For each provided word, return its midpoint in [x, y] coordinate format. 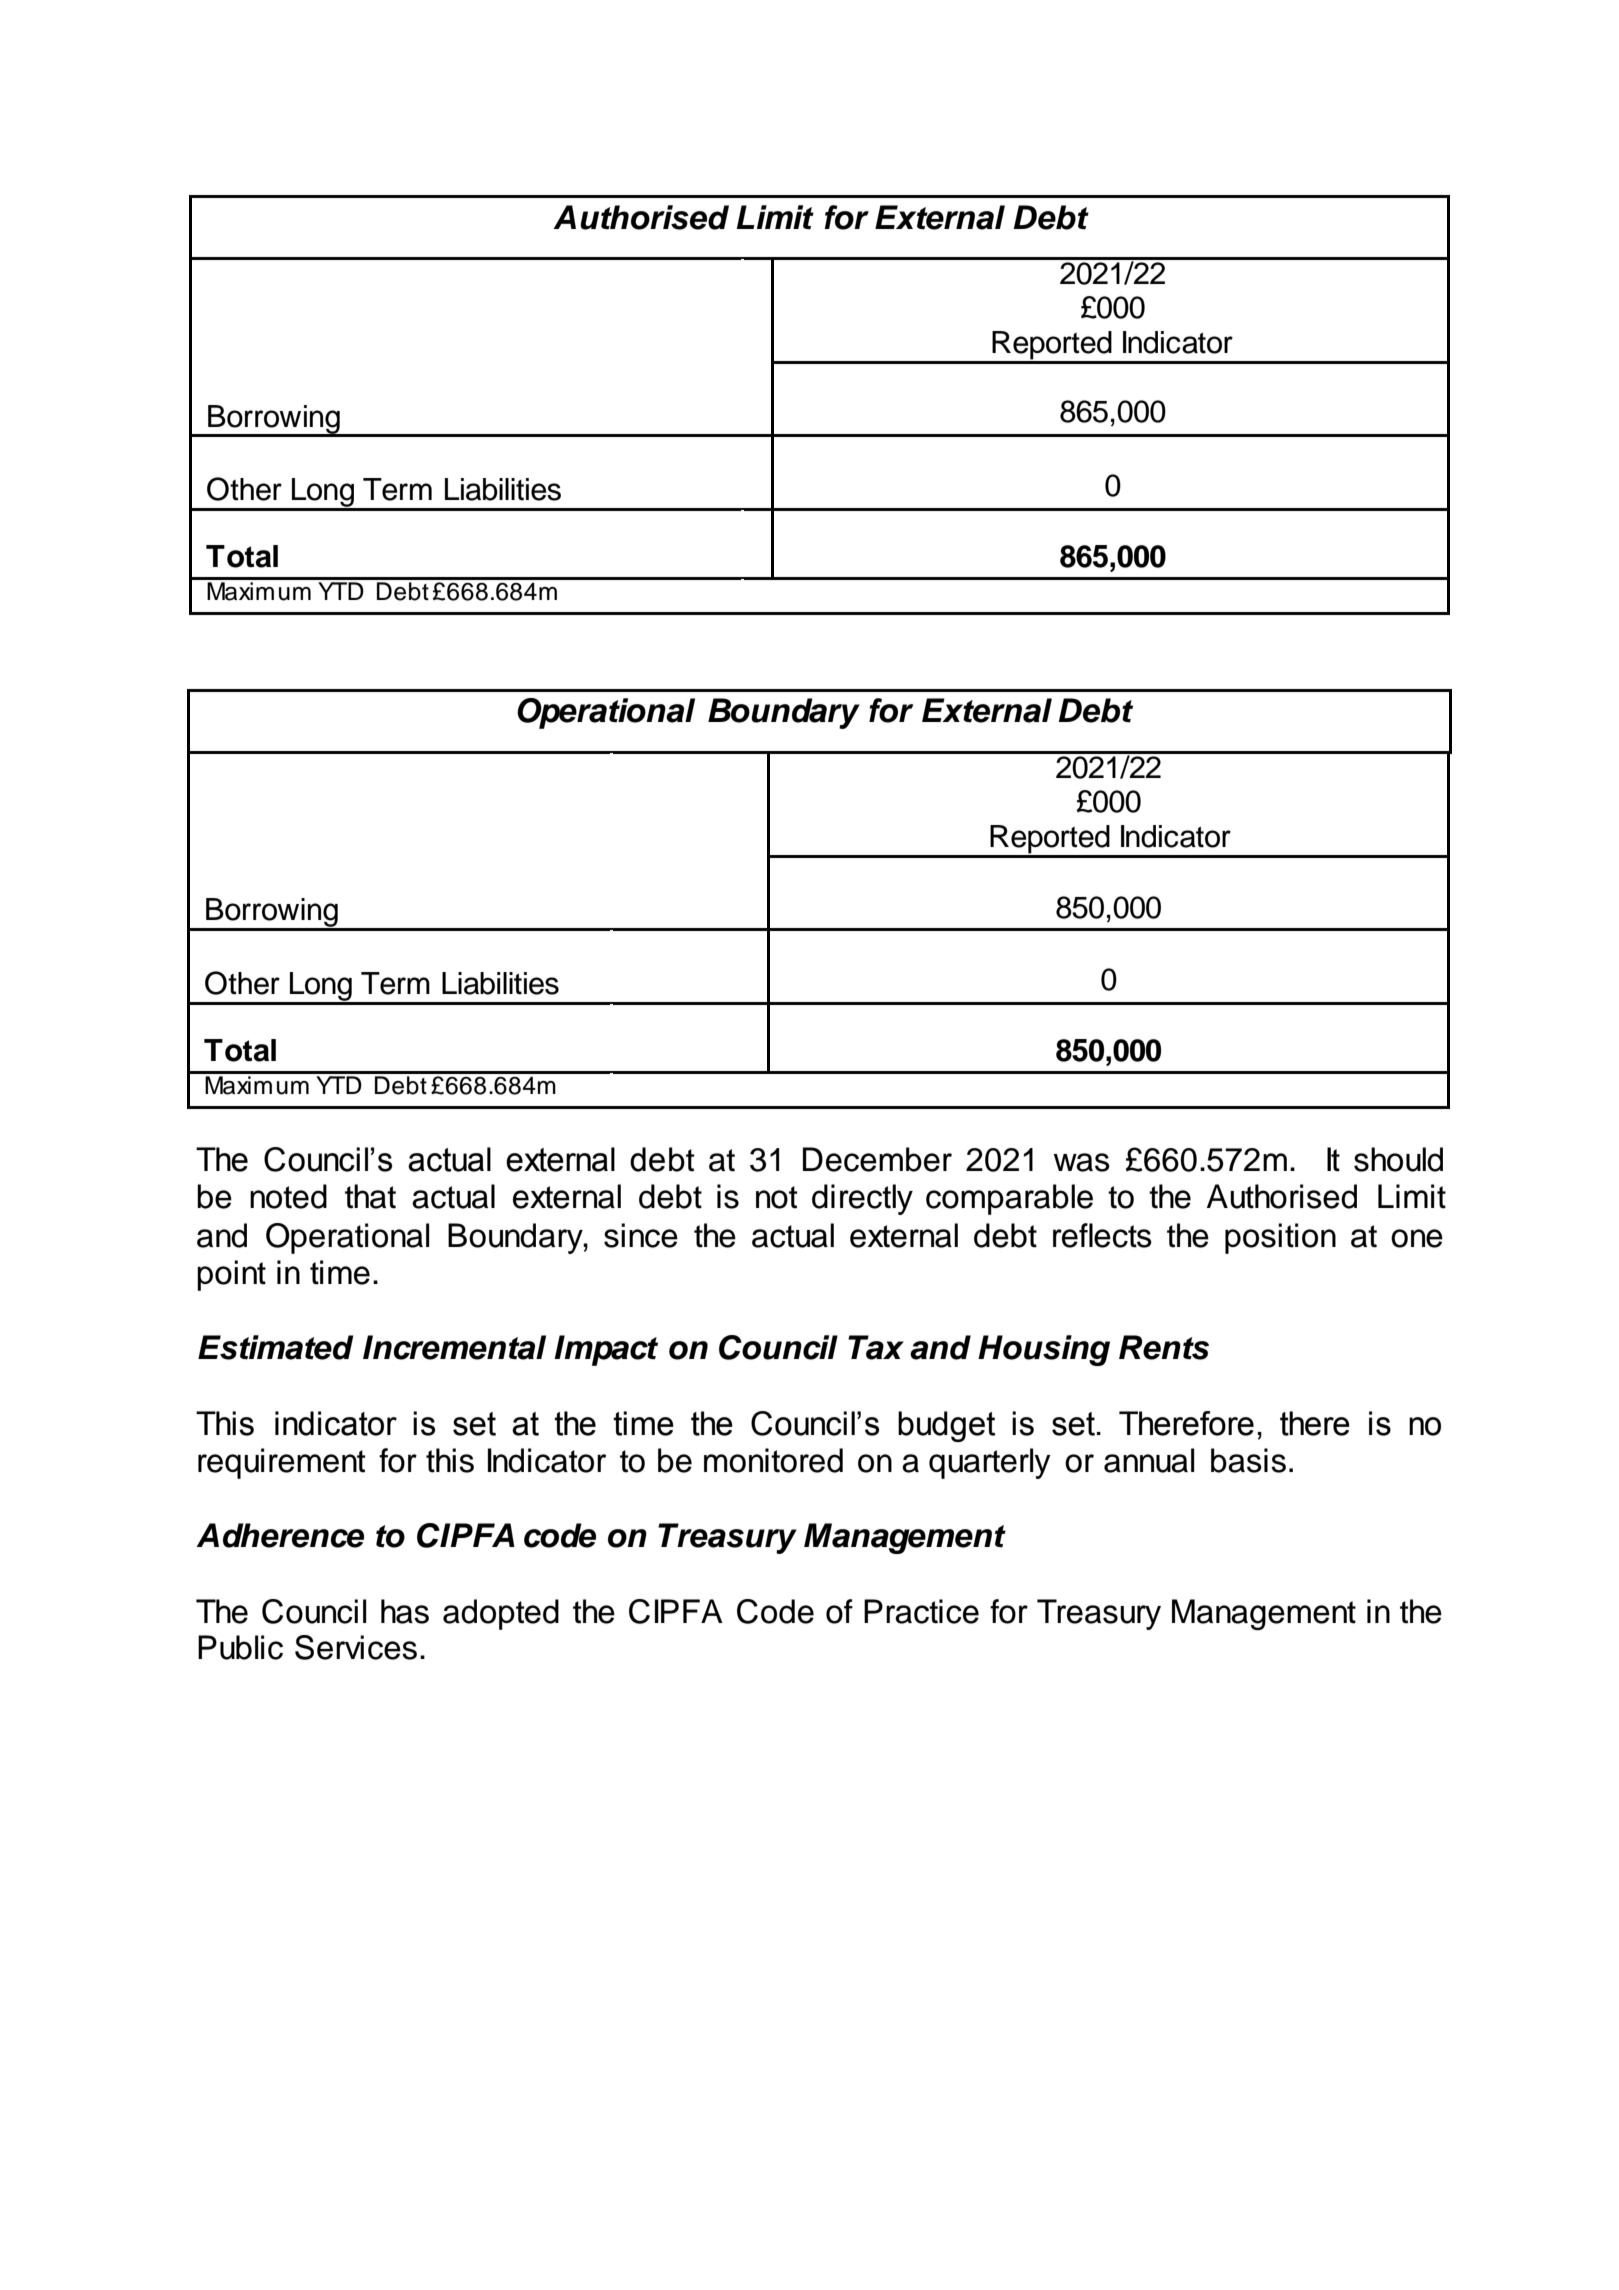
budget [946, 1426]
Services [356, 1647]
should [1398, 1159]
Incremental [454, 1347]
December [877, 1159]
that [370, 1196]
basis [1248, 1460]
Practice [921, 1611]
